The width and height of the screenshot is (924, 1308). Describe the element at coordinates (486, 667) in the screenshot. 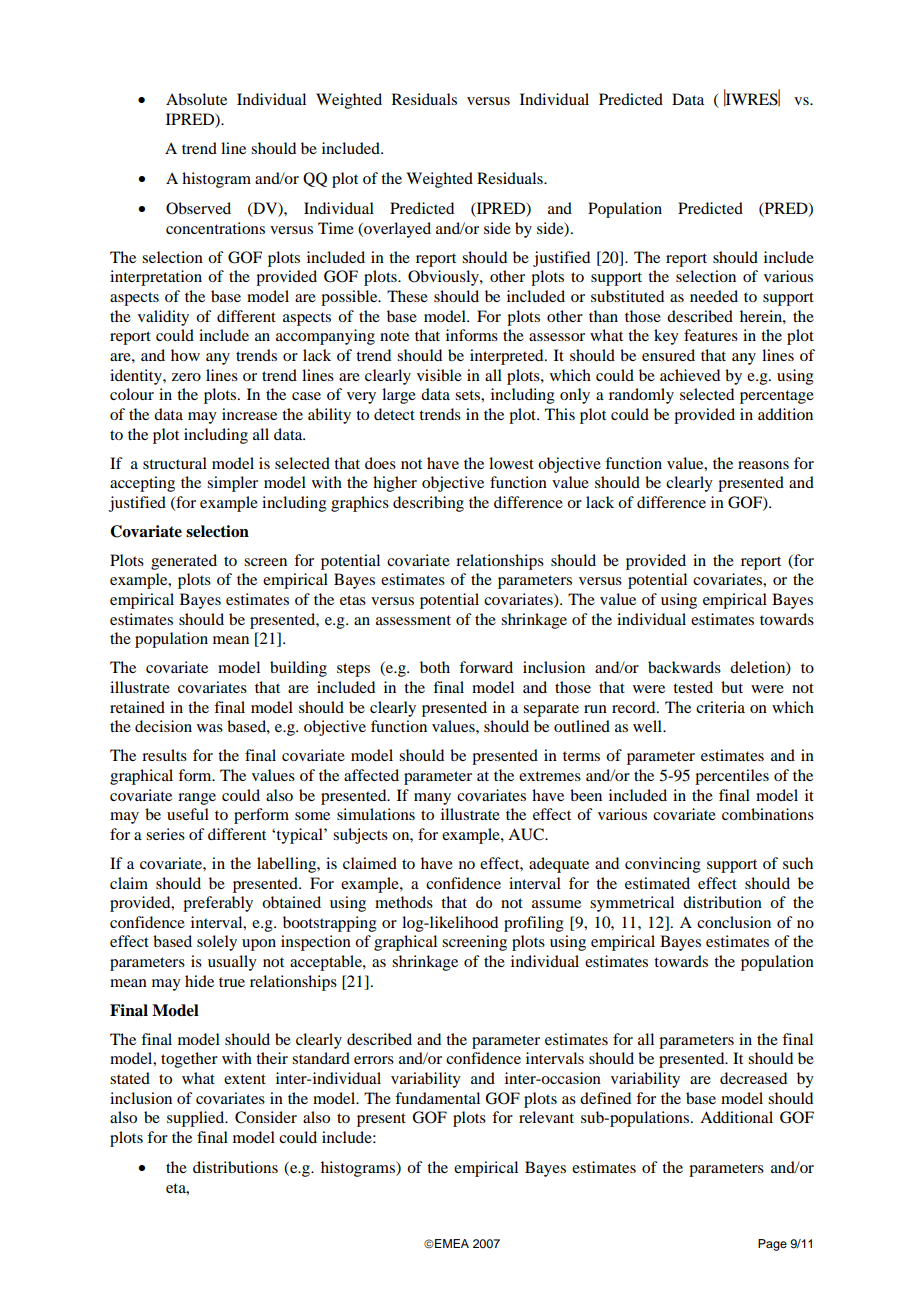

I see `forward` at that location.
